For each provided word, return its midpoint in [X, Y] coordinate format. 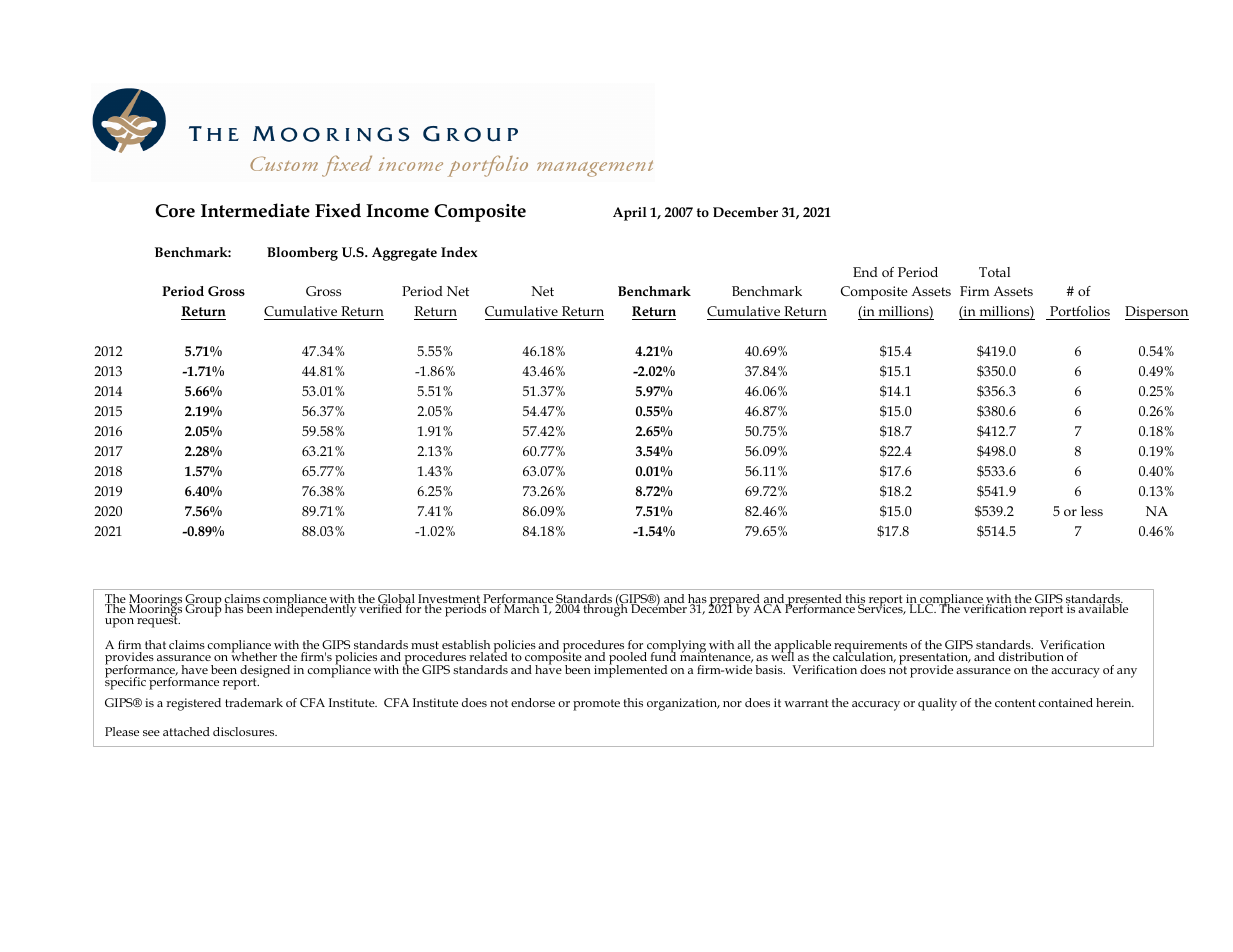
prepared [735, 601]
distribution [1031, 656]
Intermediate [255, 210]
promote [596, 705]
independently [316, 609]
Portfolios [1079, 313]
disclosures [245, 731]
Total [994, 272]
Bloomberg [302, 254]
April [630, 214]
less [1092, 511]
